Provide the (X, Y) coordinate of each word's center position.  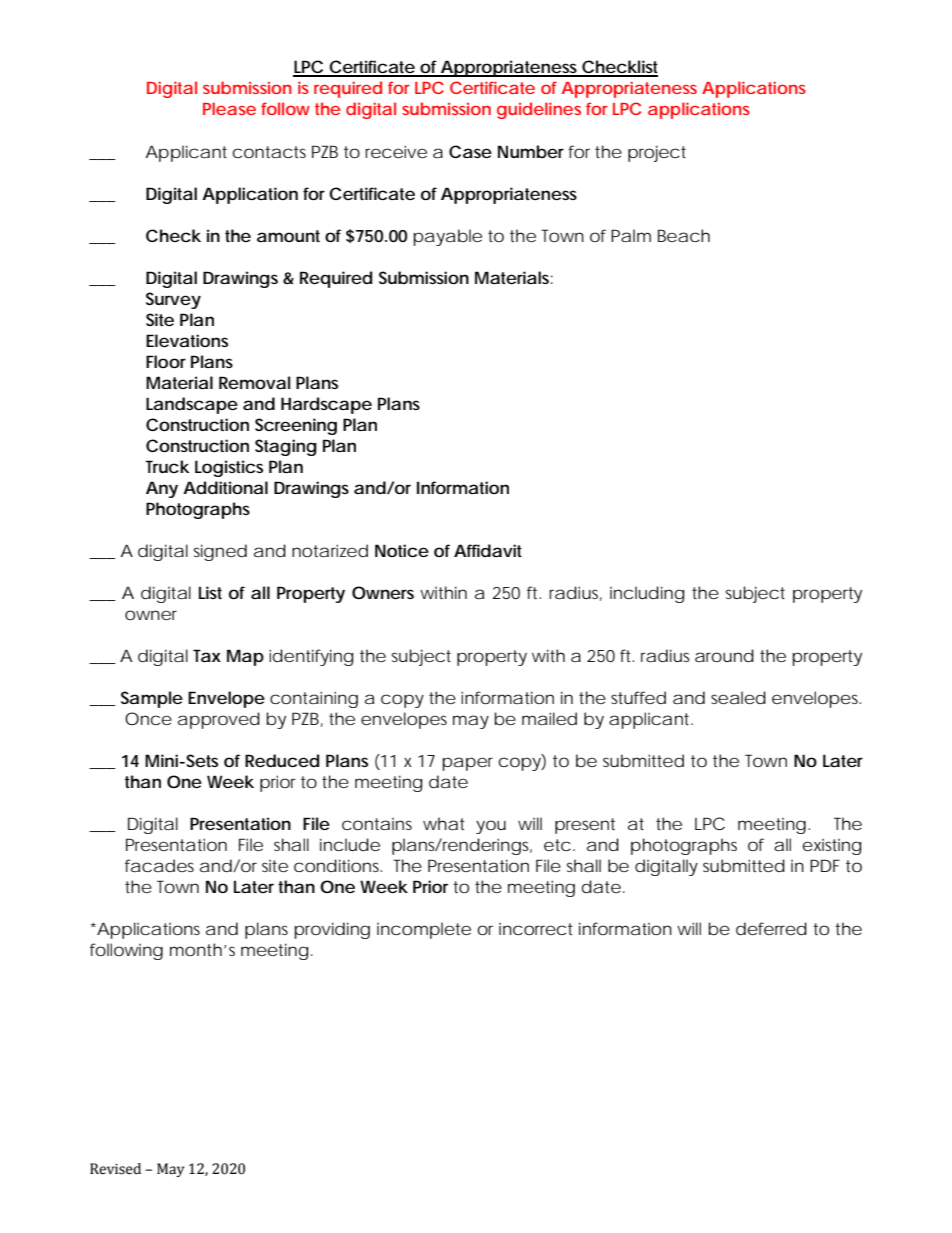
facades (159, 865)
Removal (254, 382)
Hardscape (326, 405)
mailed (549, 718)
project (657, 153)
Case (470, 151)
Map (245, 657)
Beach (684, 235)
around (724, 655)
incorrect (536, 929)
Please (229, 108)
